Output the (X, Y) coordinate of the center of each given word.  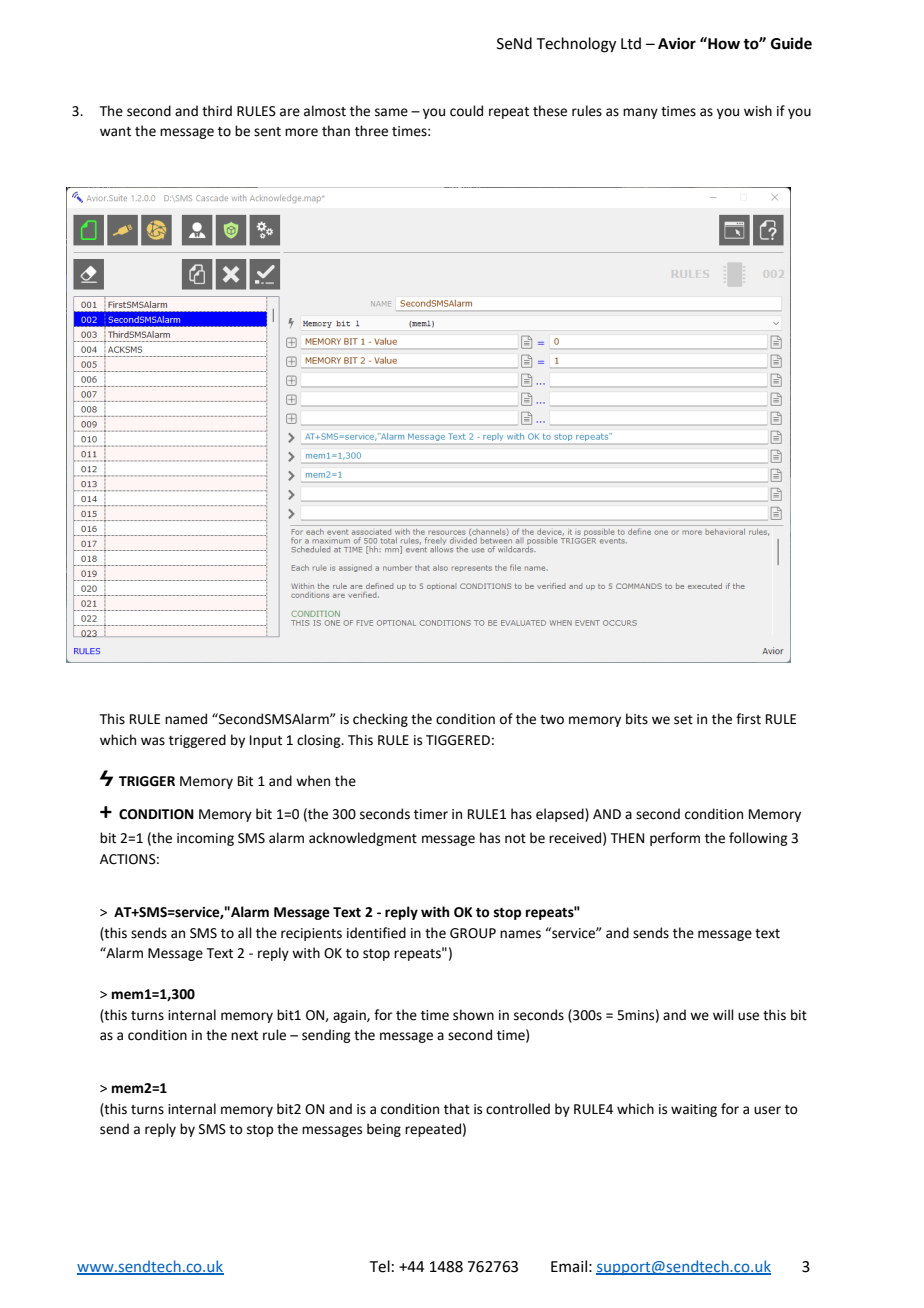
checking (380, 720)
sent (267, 132)
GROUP (473, 933)
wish (758, 111)
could (466, 111)
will (723, 1014)
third (217, 111)
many (640, 113)
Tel (380, 1266)
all (245, 933)
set (683, 720)
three (371, 131)
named (186, 719)
